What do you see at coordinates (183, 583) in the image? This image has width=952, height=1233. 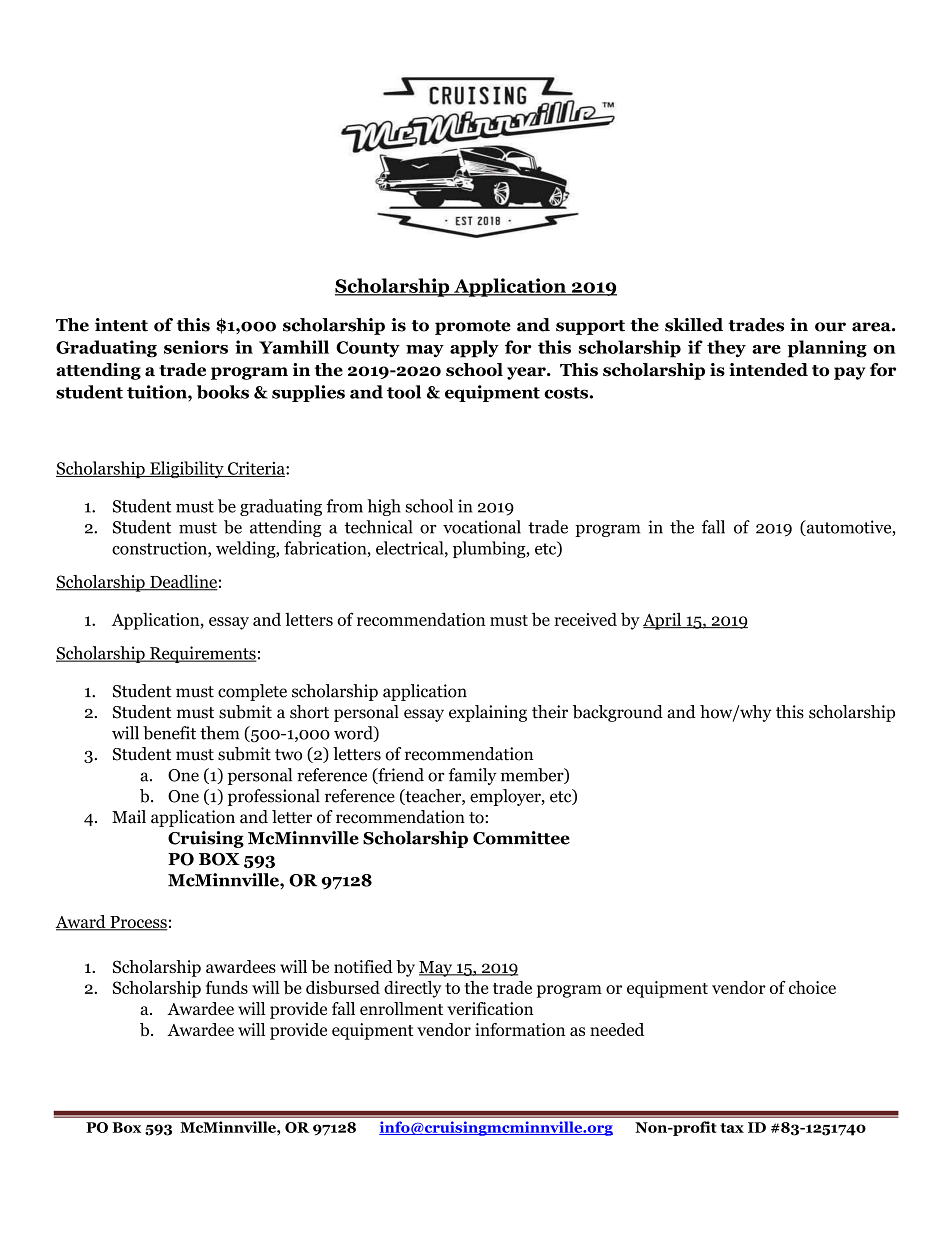 I see `Deadline` at bounding box center [183, 583].
